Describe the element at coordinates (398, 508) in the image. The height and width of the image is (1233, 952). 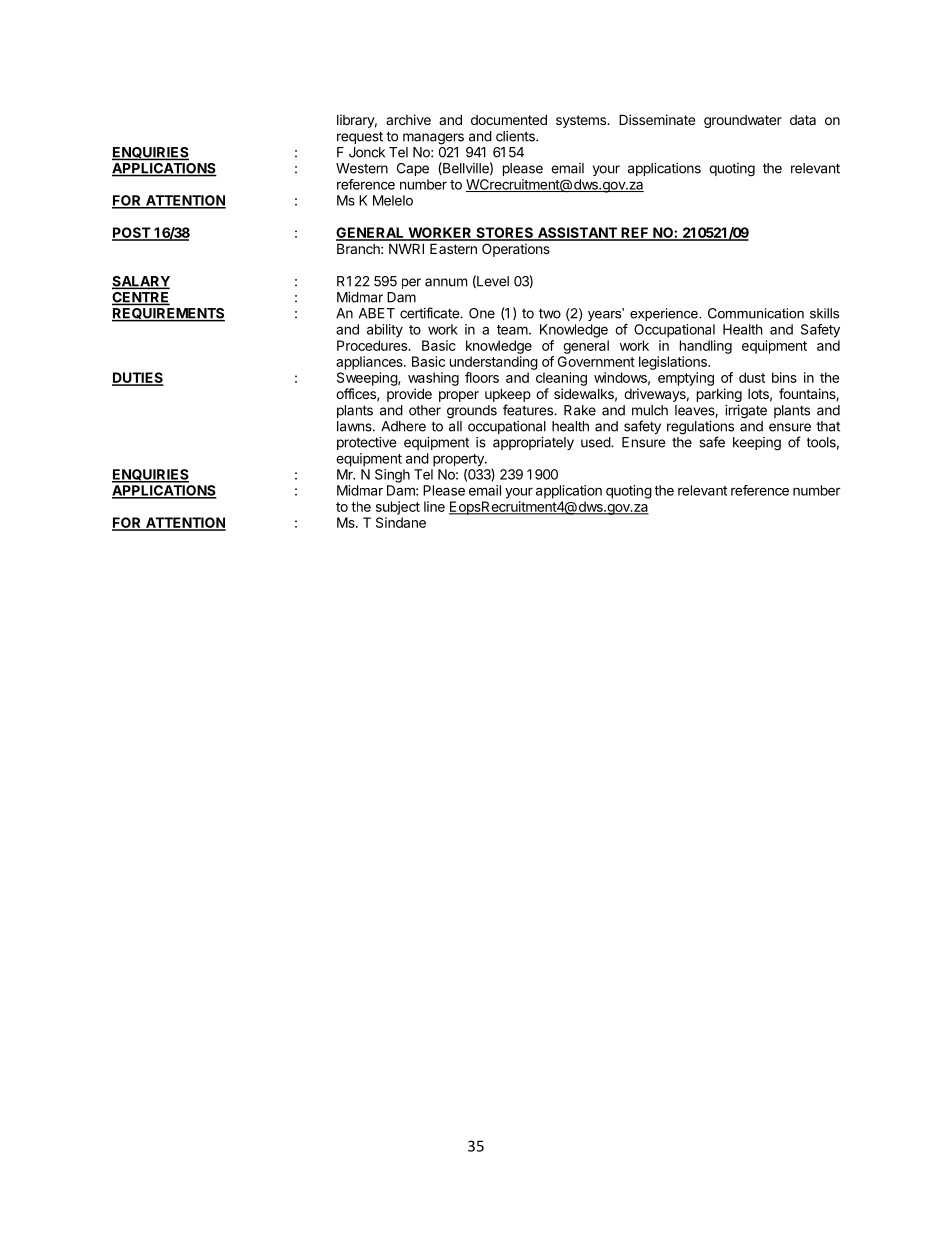
I see `subject` at that location.
